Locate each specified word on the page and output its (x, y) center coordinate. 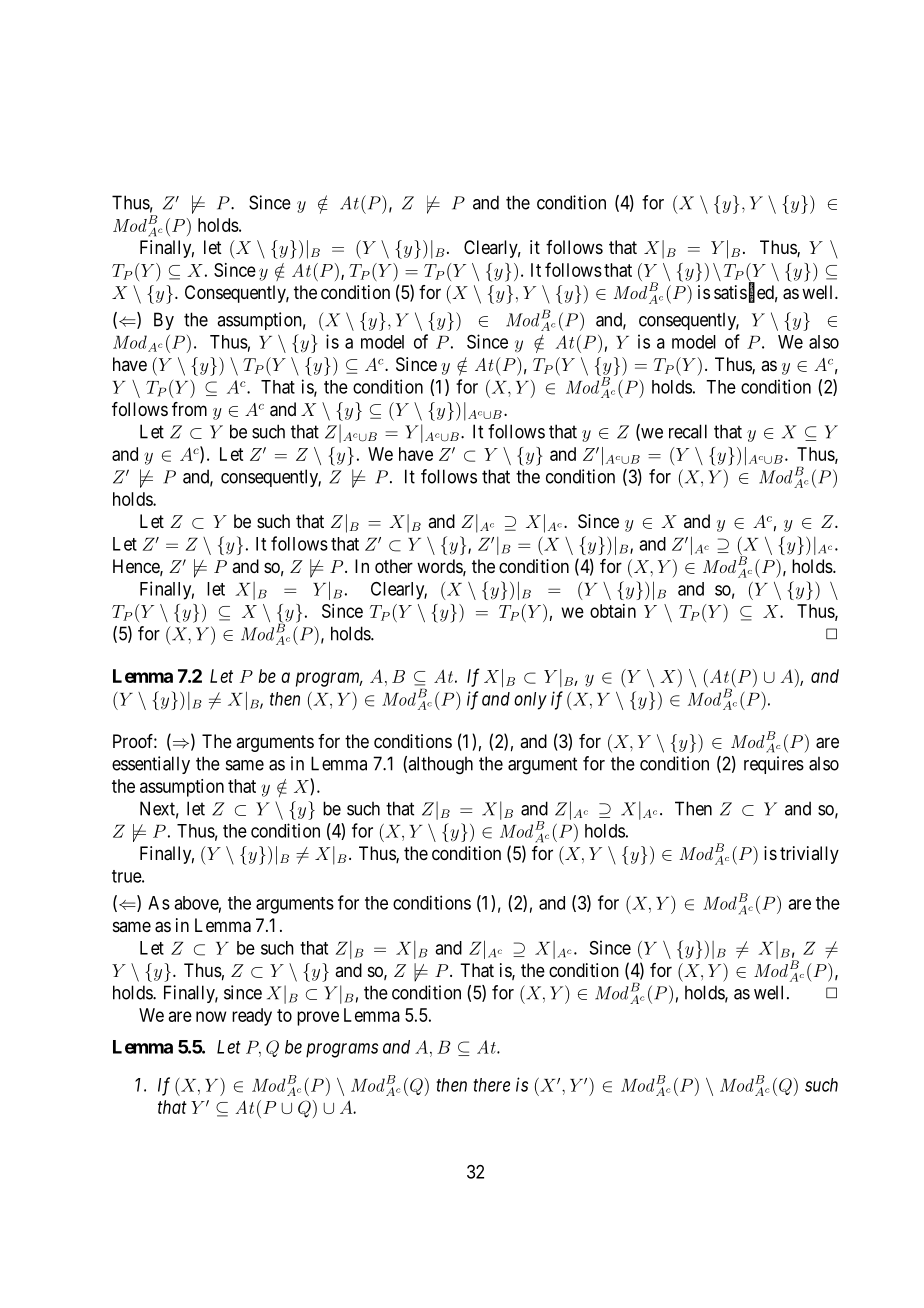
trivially (809, 855)
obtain (613, 611)
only (530, 701)
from (189, 409)
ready (252, 1017)
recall (688, 431)
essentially (151, 765)
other (394, 566)
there (491, 1085)
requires (774, 765)
